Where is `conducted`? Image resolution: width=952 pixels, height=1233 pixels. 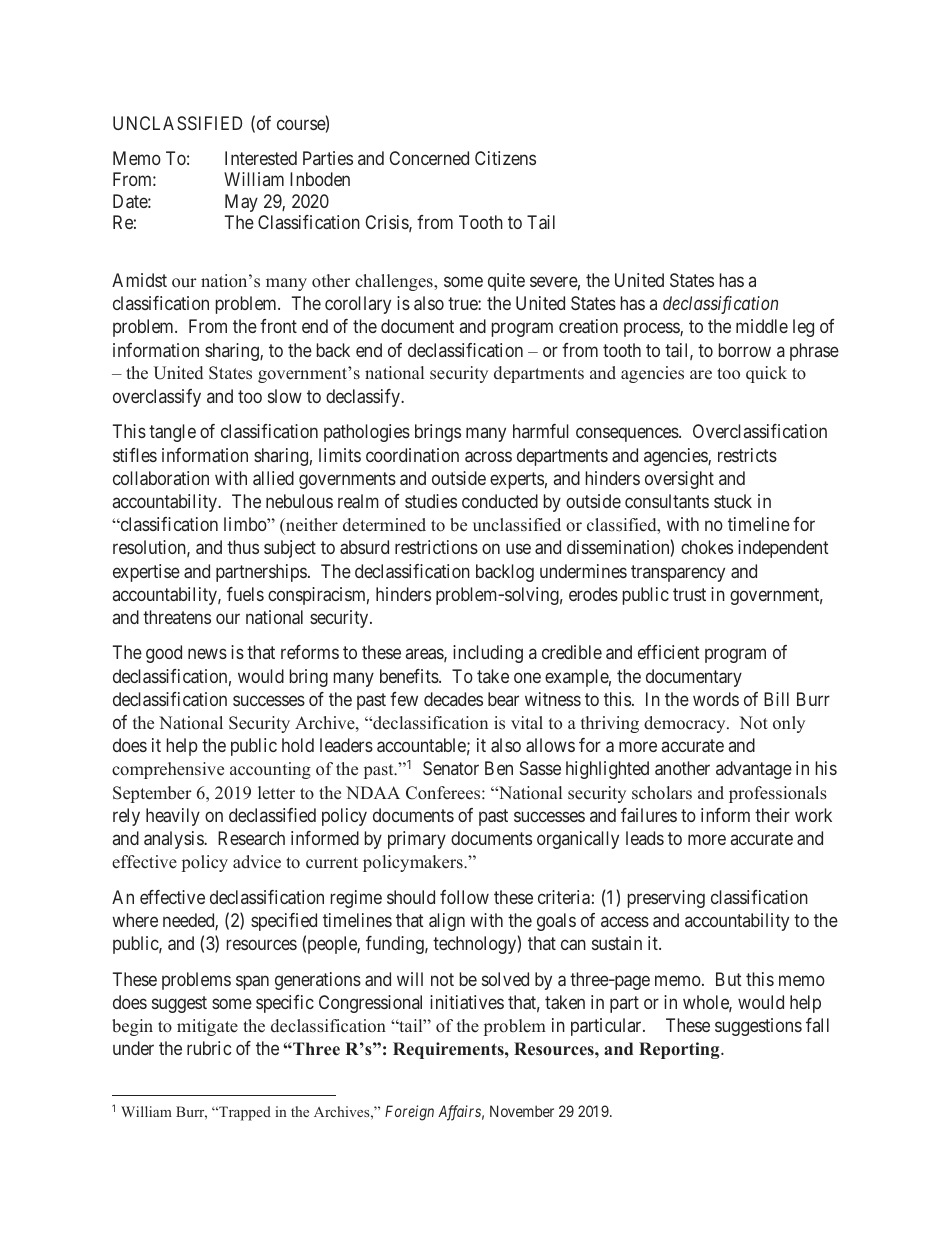 conducted is located at coordinates (500, 501).
